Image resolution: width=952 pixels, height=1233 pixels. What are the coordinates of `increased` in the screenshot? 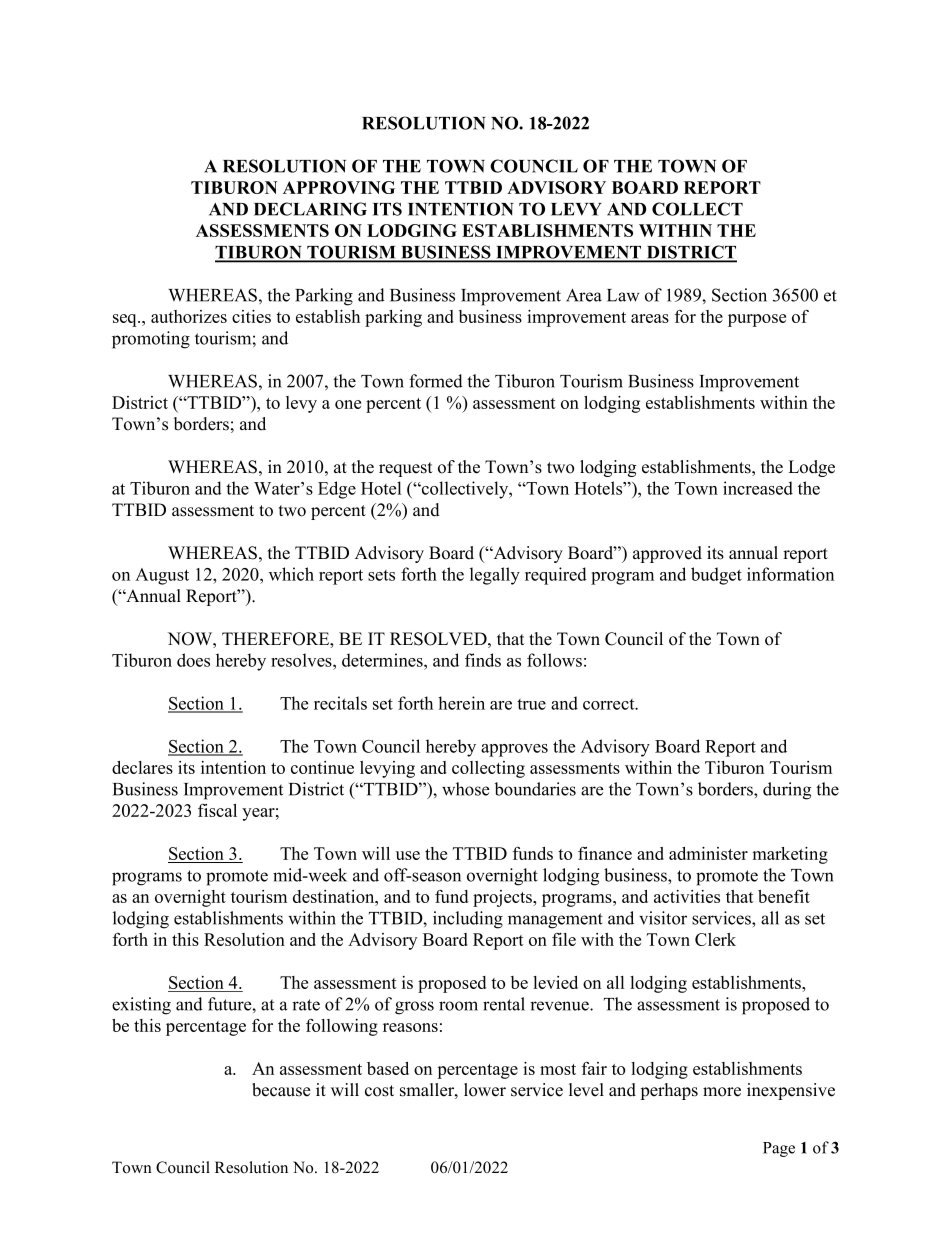 It's located at (758, 488).
